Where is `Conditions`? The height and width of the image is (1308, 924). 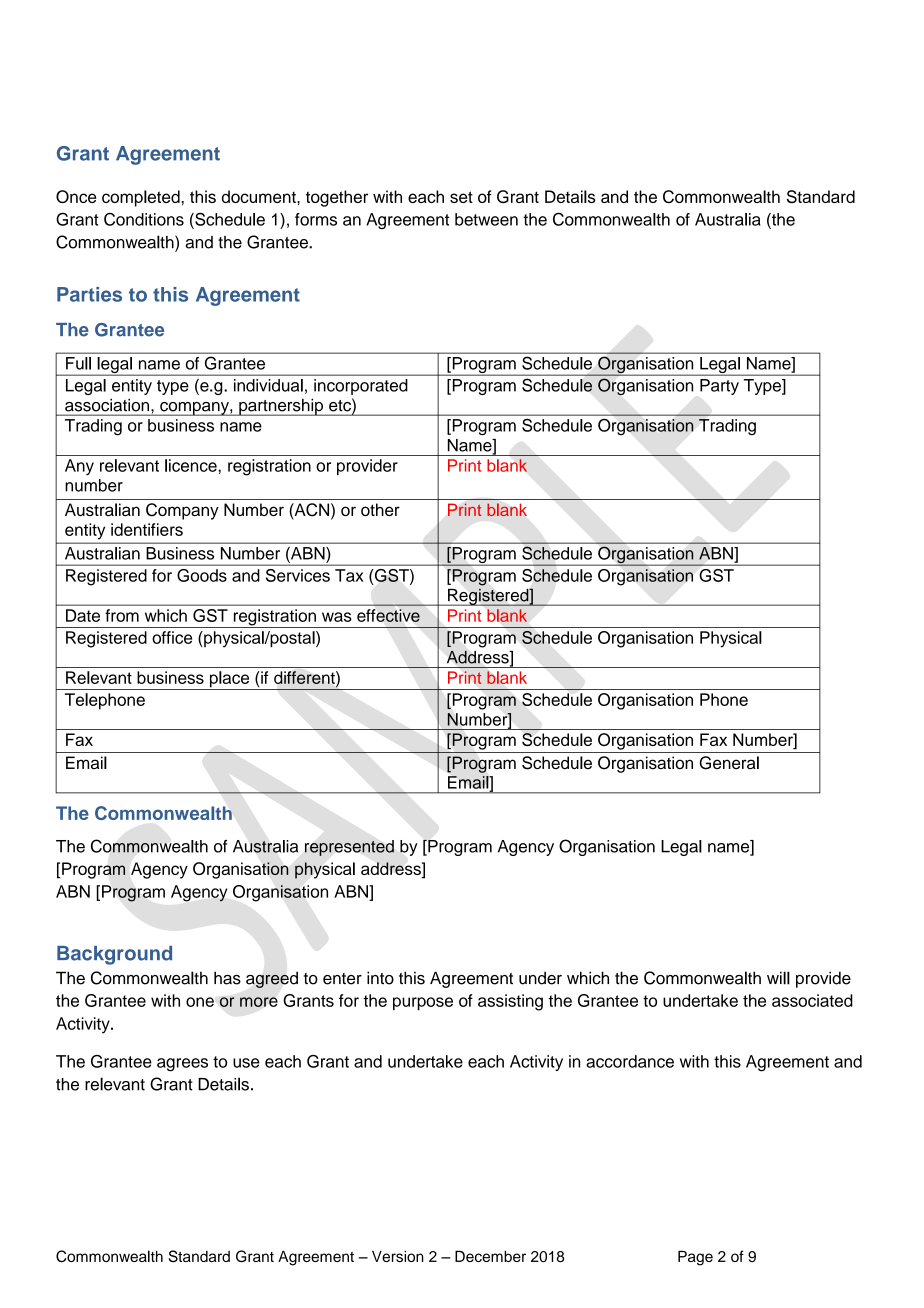
Conditions is located at coordinates (144, 219).
